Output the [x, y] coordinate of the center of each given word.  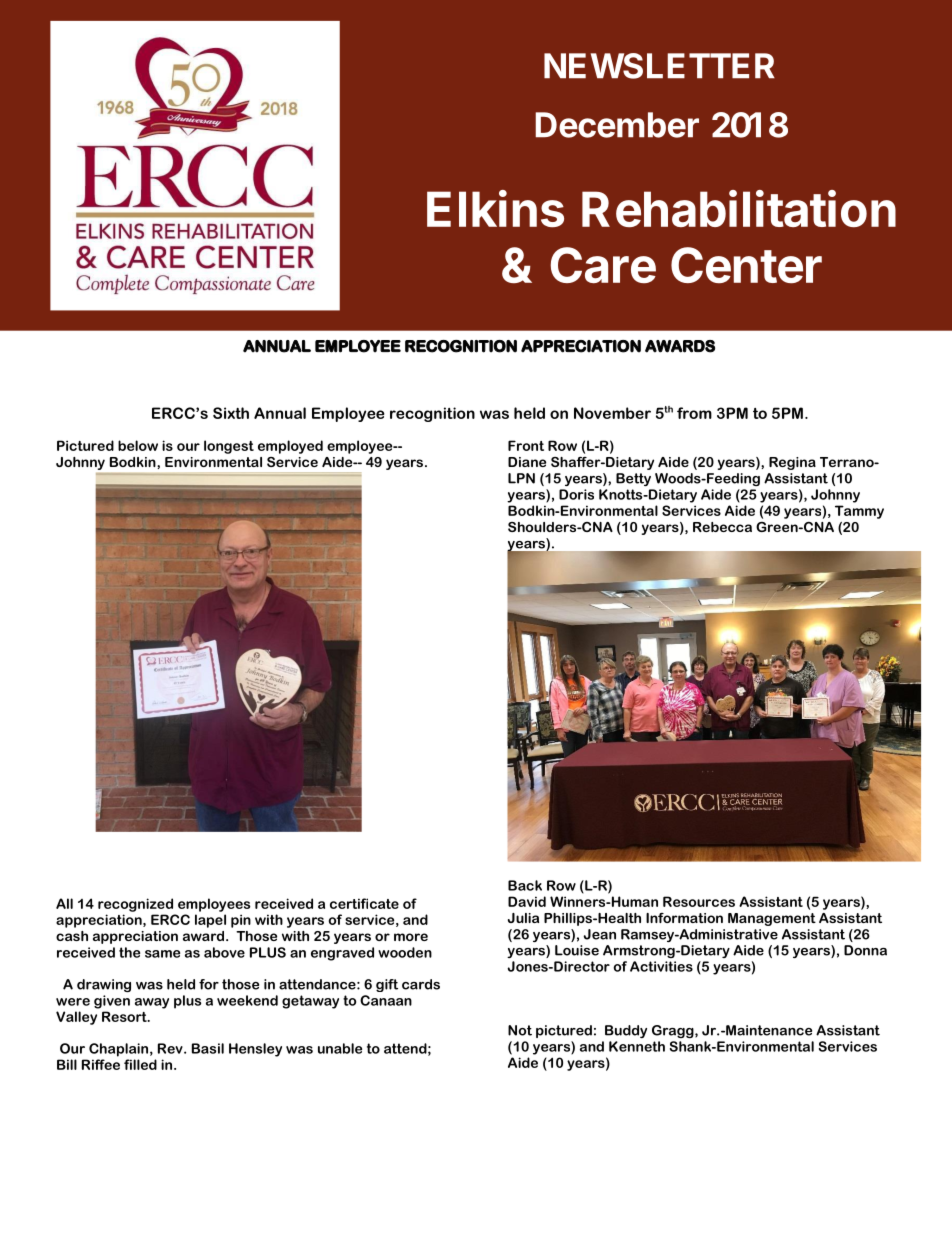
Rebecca [722, 527]
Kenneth [637, 1046]
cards [421, 984]
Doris [576, 494]
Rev [171, 1048]
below [138, 445]
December [617, 125]
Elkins [495, 209]
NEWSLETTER [659, 66]
